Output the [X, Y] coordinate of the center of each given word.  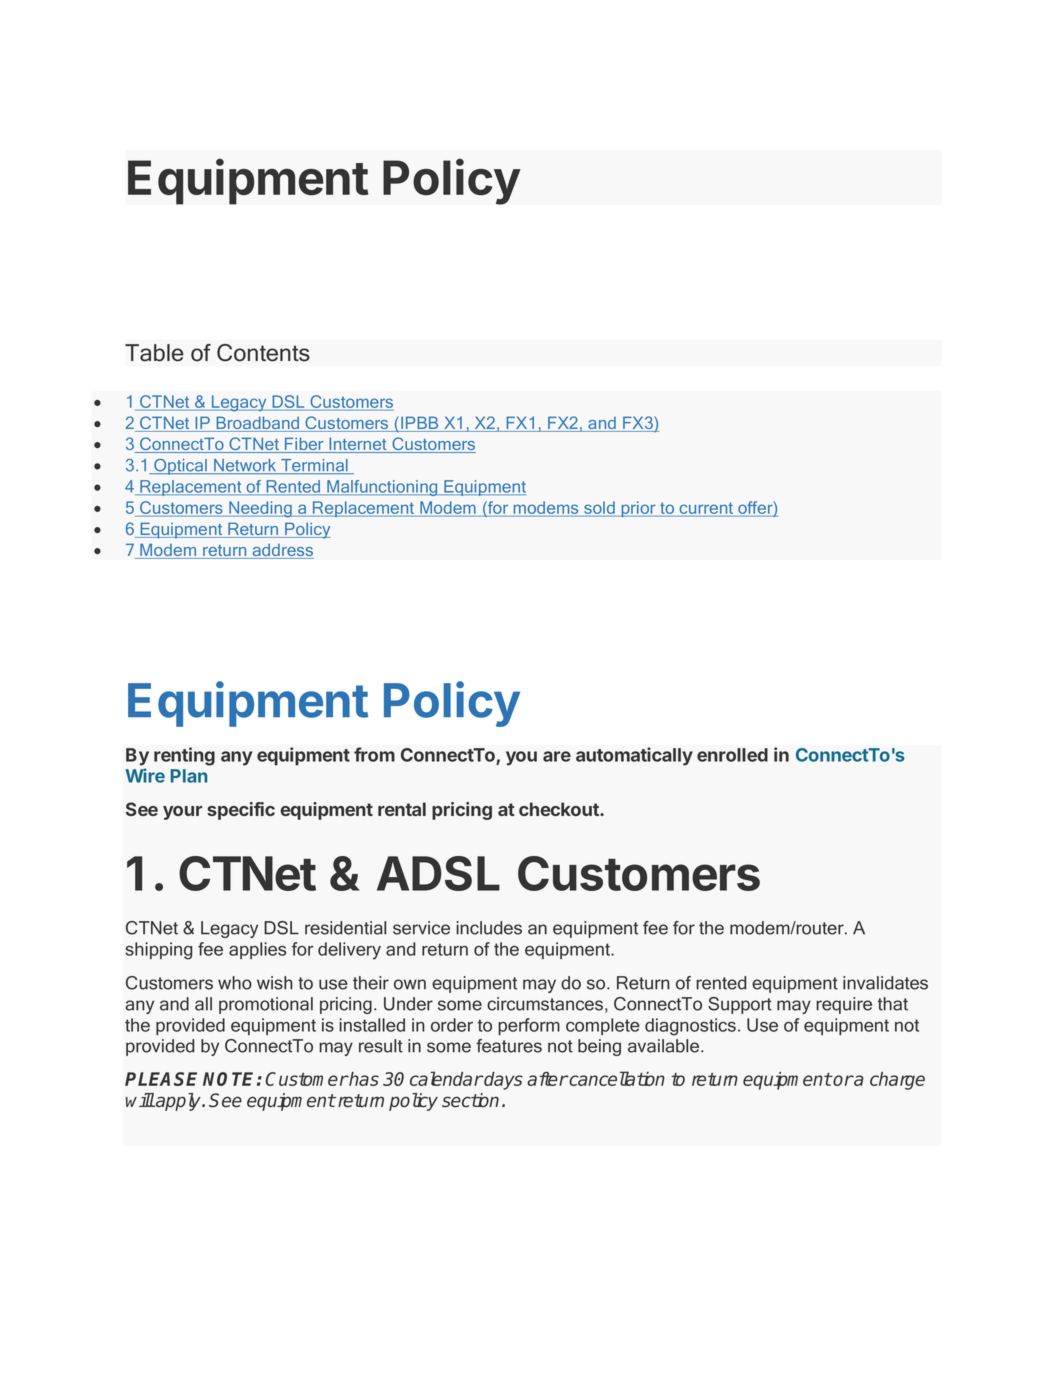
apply [178, 1102]
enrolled [732, 755]
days [503, 1081]
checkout [560, 809]
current [706, 508]
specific [241, 811]
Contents [263, 353]
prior [638, 509]
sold [599, 507]
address [282, 551]
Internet [358, 445]
